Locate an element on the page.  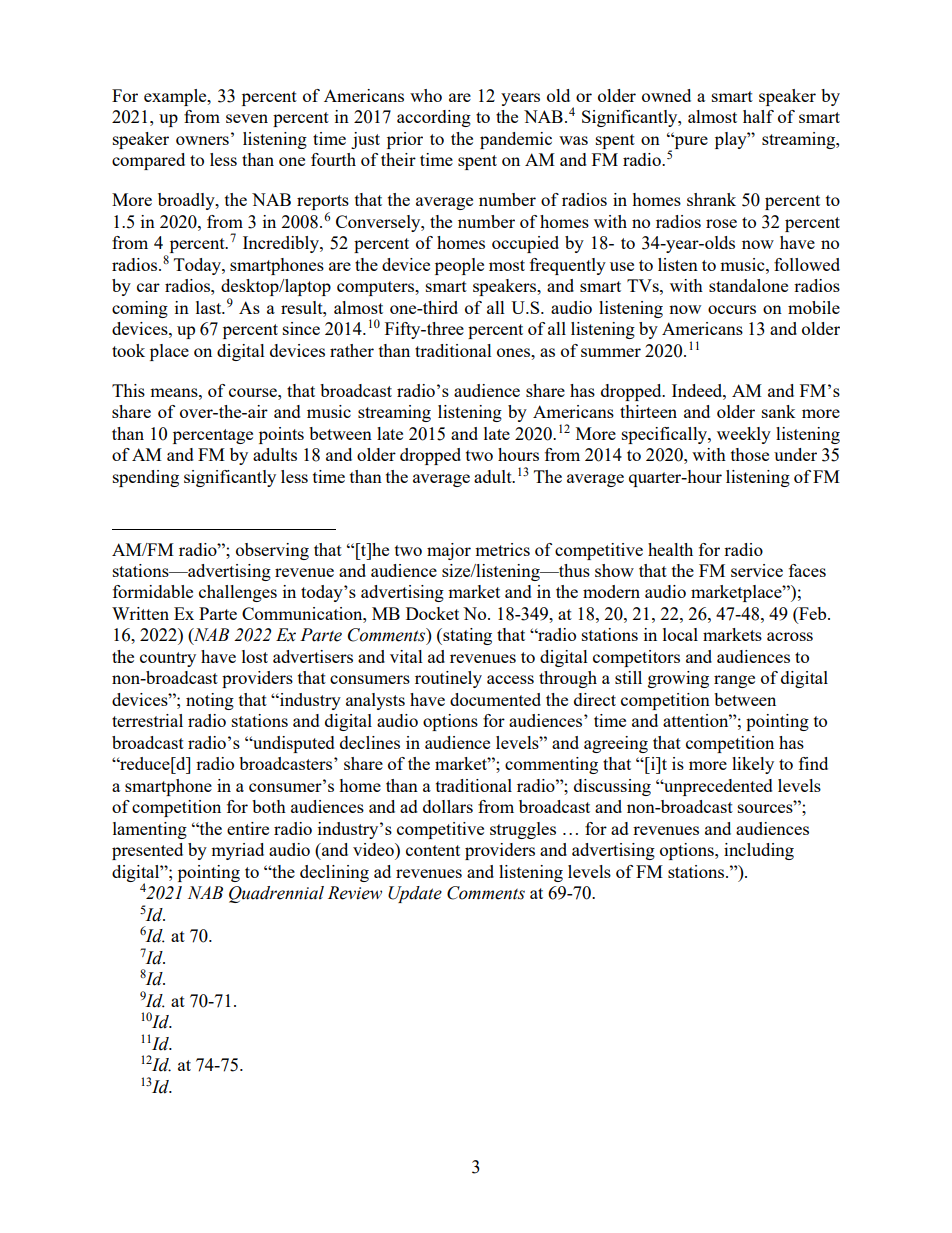
range is located at coordinates (734, 681).
